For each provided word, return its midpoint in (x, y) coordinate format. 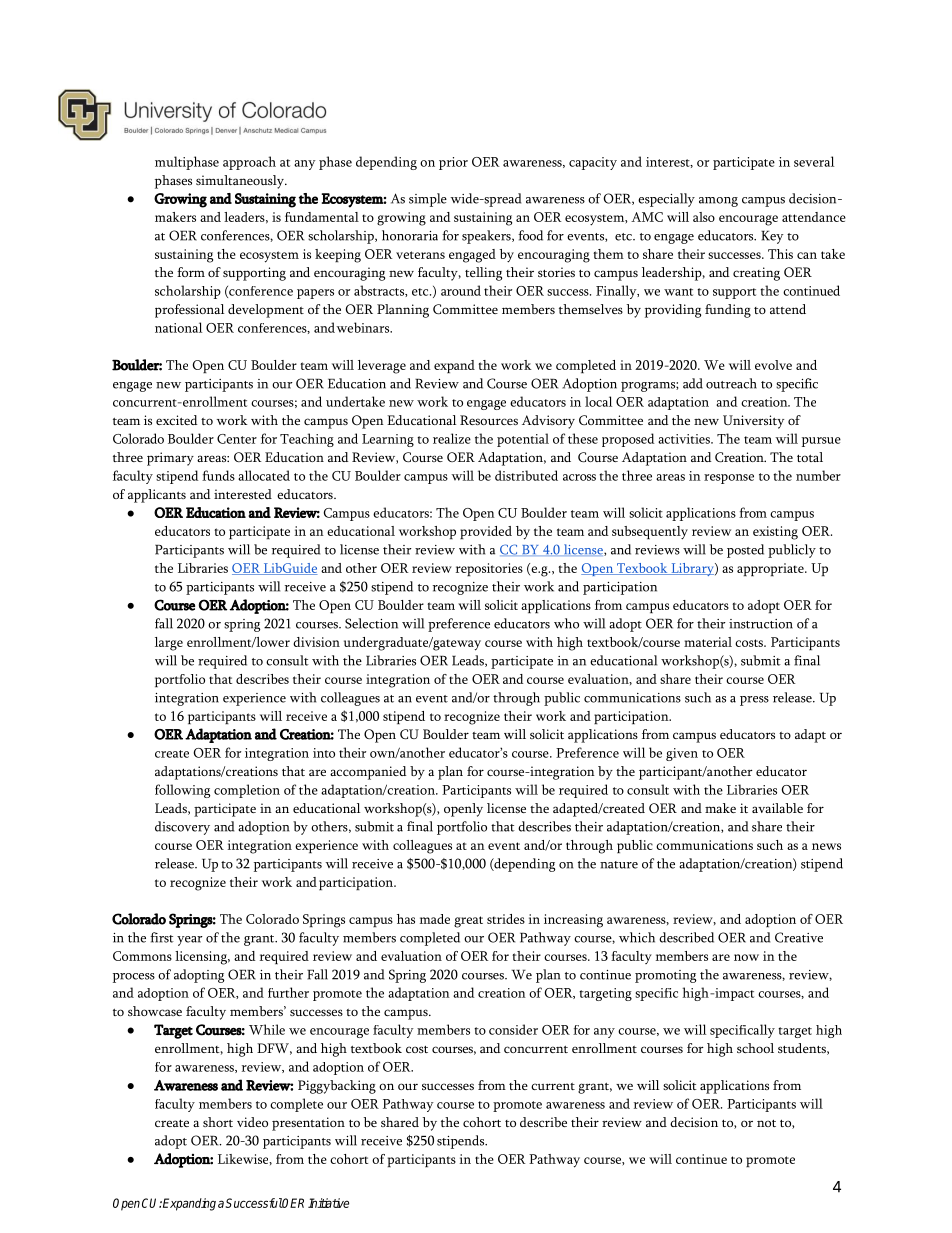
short (218, 1122)
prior (453, 163)
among (718, 202)
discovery (182, 828)
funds (218, 475)
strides (506, 919)
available (777, 808)
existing (775, 533)
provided (486, 532)
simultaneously (241, 182)
